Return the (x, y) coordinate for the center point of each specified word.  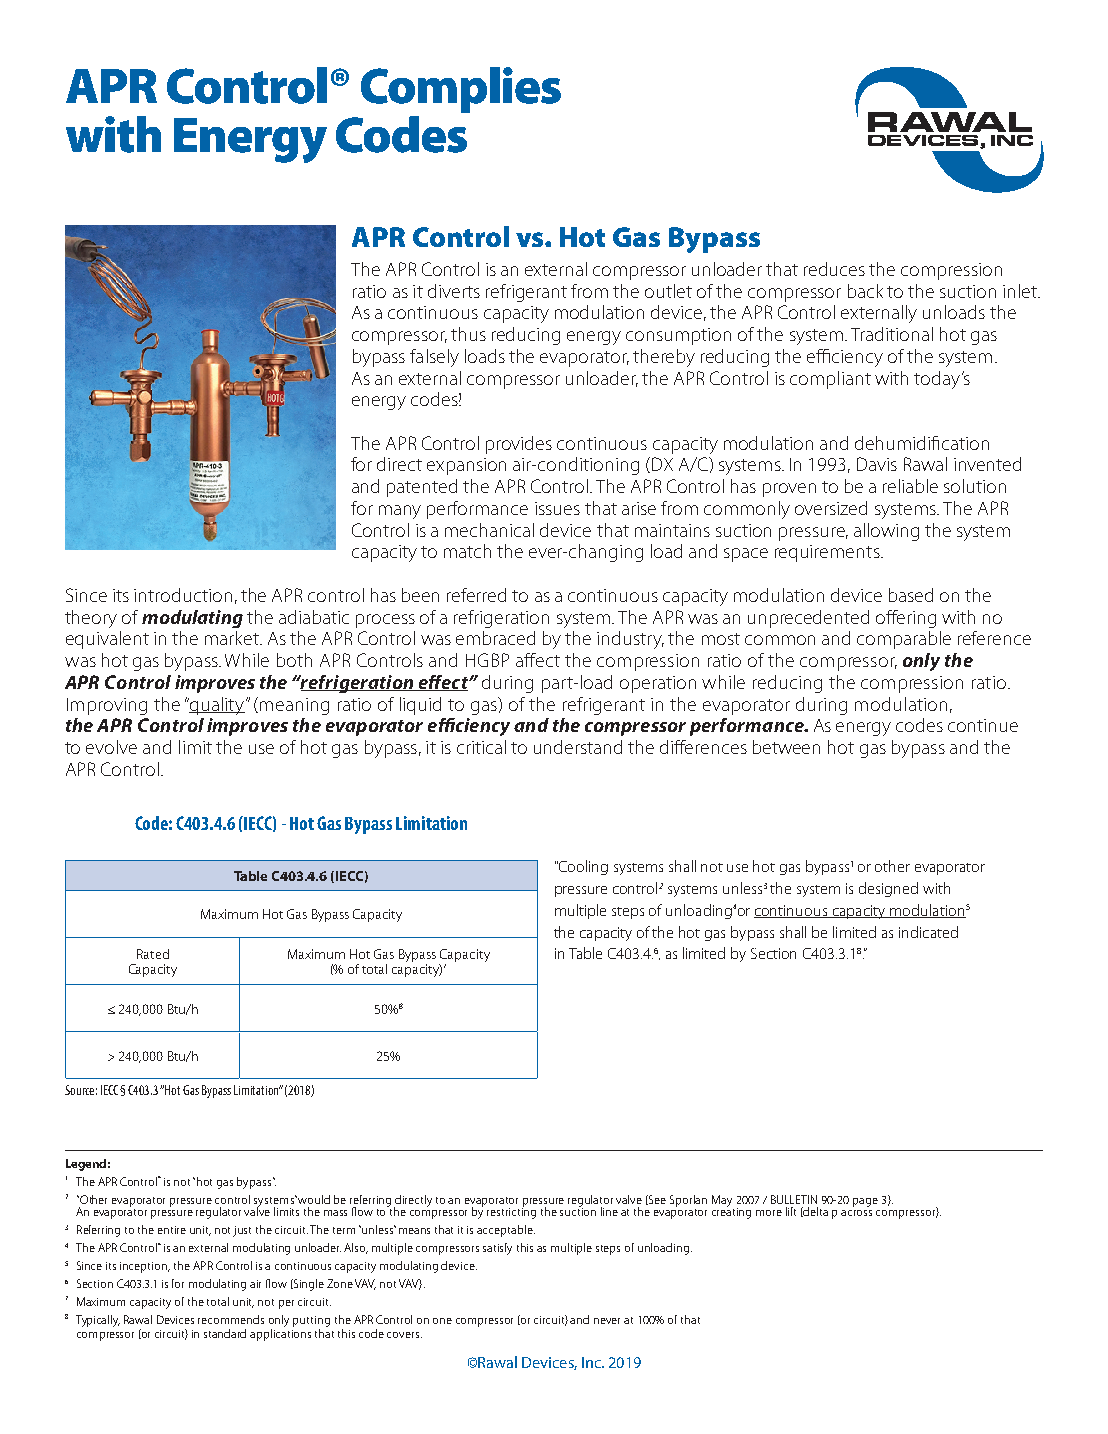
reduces (834, 269)
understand (578, 747)
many (400, 512)
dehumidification (922, 443)
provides (519, 445)
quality (216, 706)
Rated (153, 954)
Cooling (582, 867)
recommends (231, 1319)
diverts (454, 291)
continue (983, 725)
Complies (461, 90)
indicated (928, 932)
